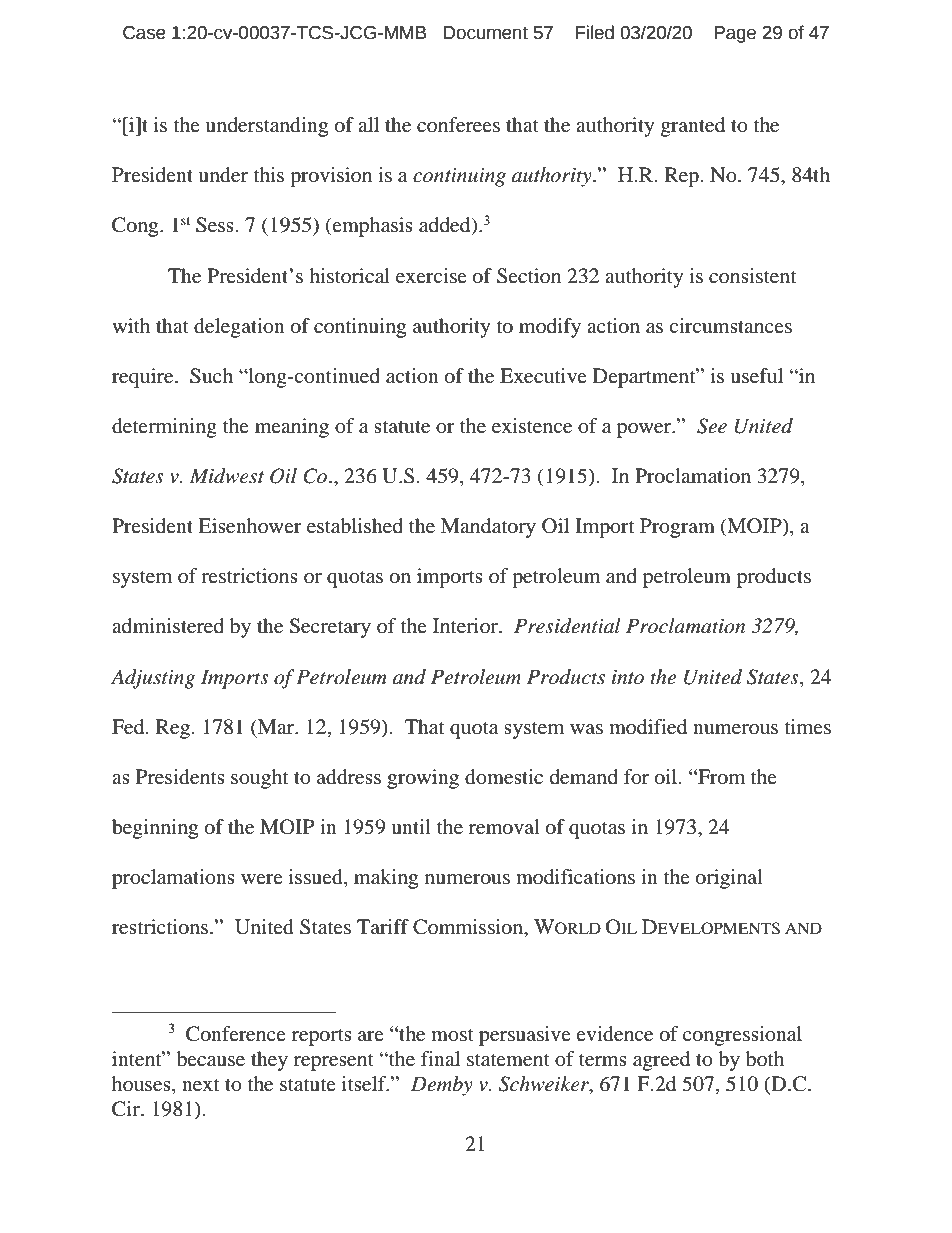  What do you see at coordinates (227, 476) in the image?
I see `Midwest` at bounding box center [227, 476].
